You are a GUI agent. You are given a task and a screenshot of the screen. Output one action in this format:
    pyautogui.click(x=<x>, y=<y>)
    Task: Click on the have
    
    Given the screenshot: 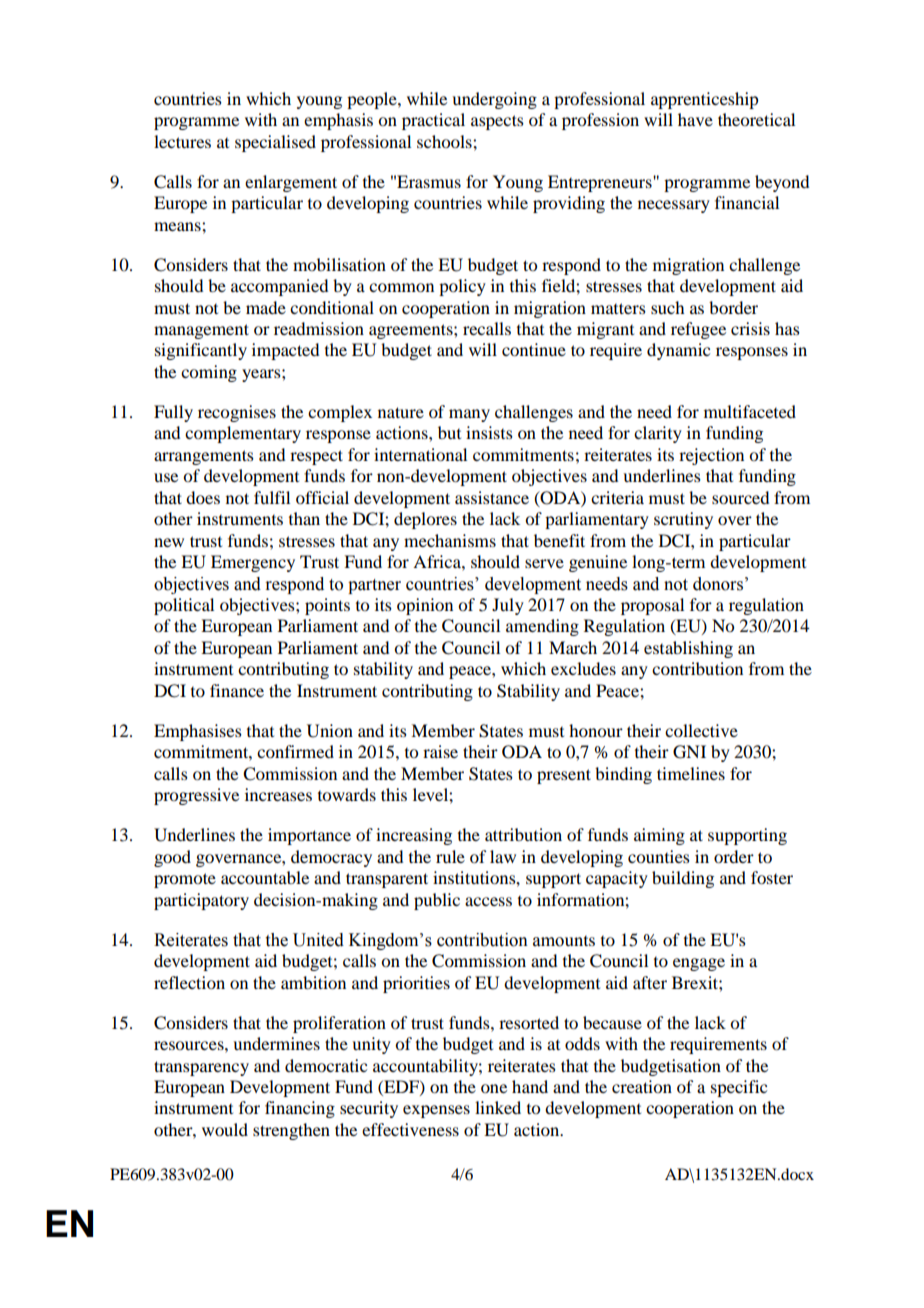 What is the action you would take?
    pyautogui.click(x=695, y=119)
